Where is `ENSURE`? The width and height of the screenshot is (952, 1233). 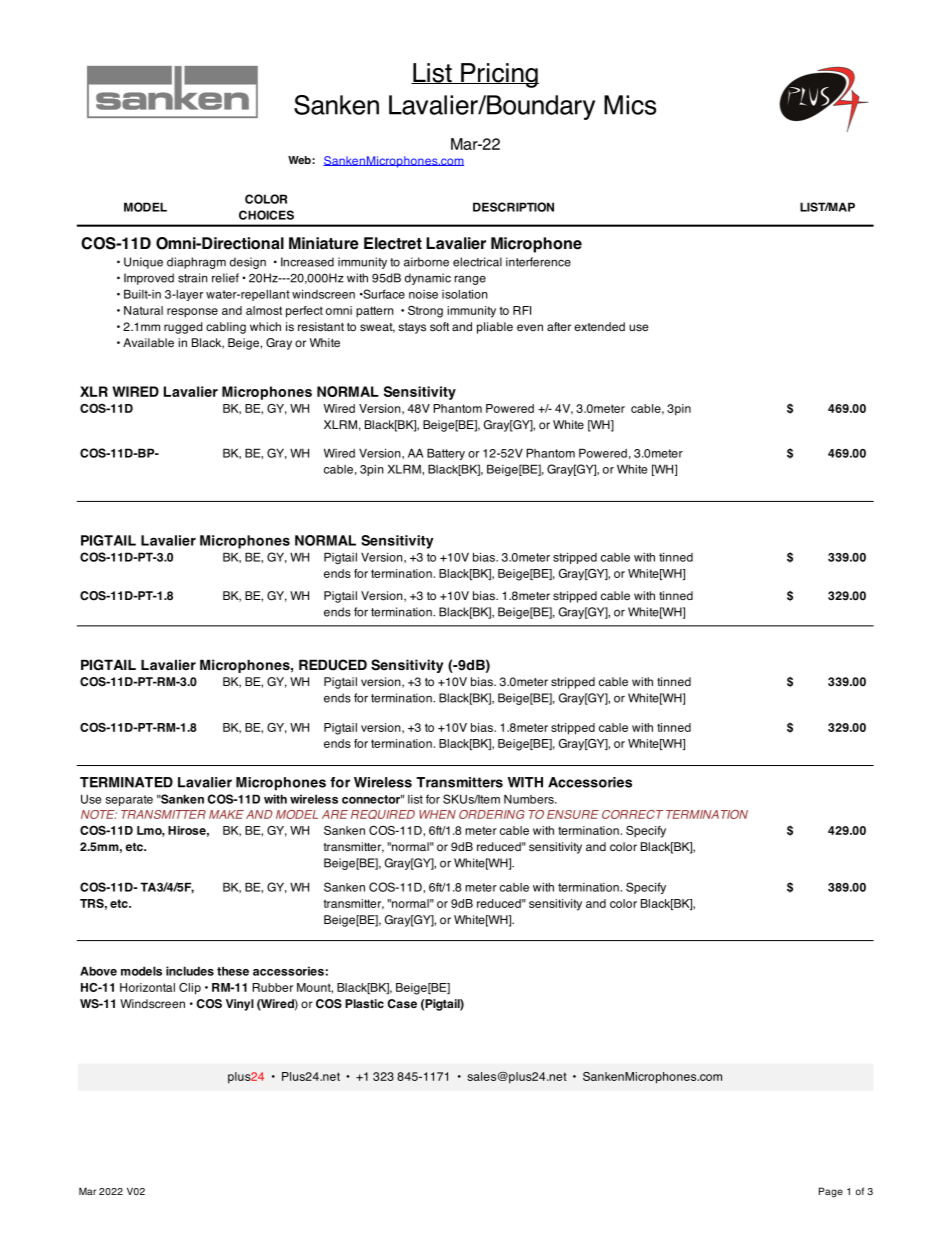 ENSURE is located at coordinates (573, 814).
